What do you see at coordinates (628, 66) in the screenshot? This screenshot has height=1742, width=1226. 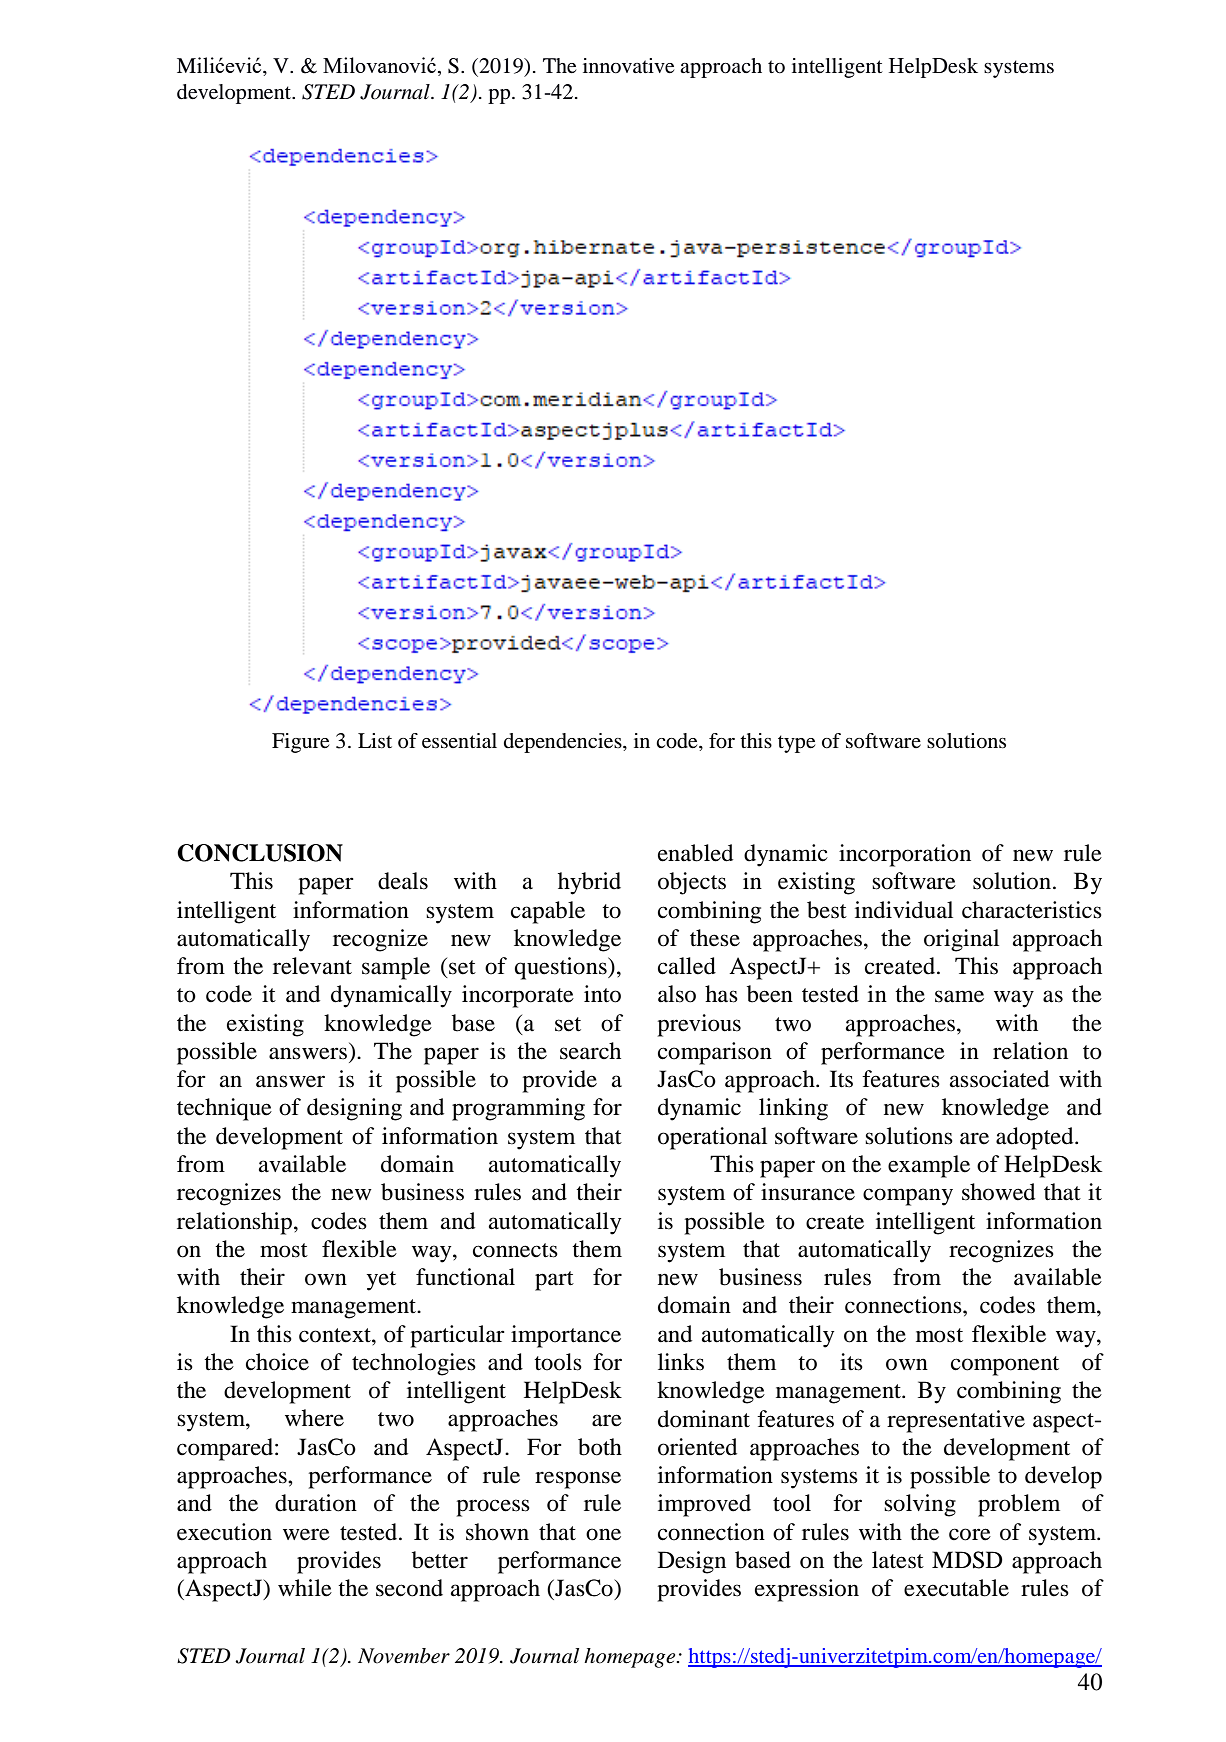 I see `innovative` at bounding box center [628, 66].
